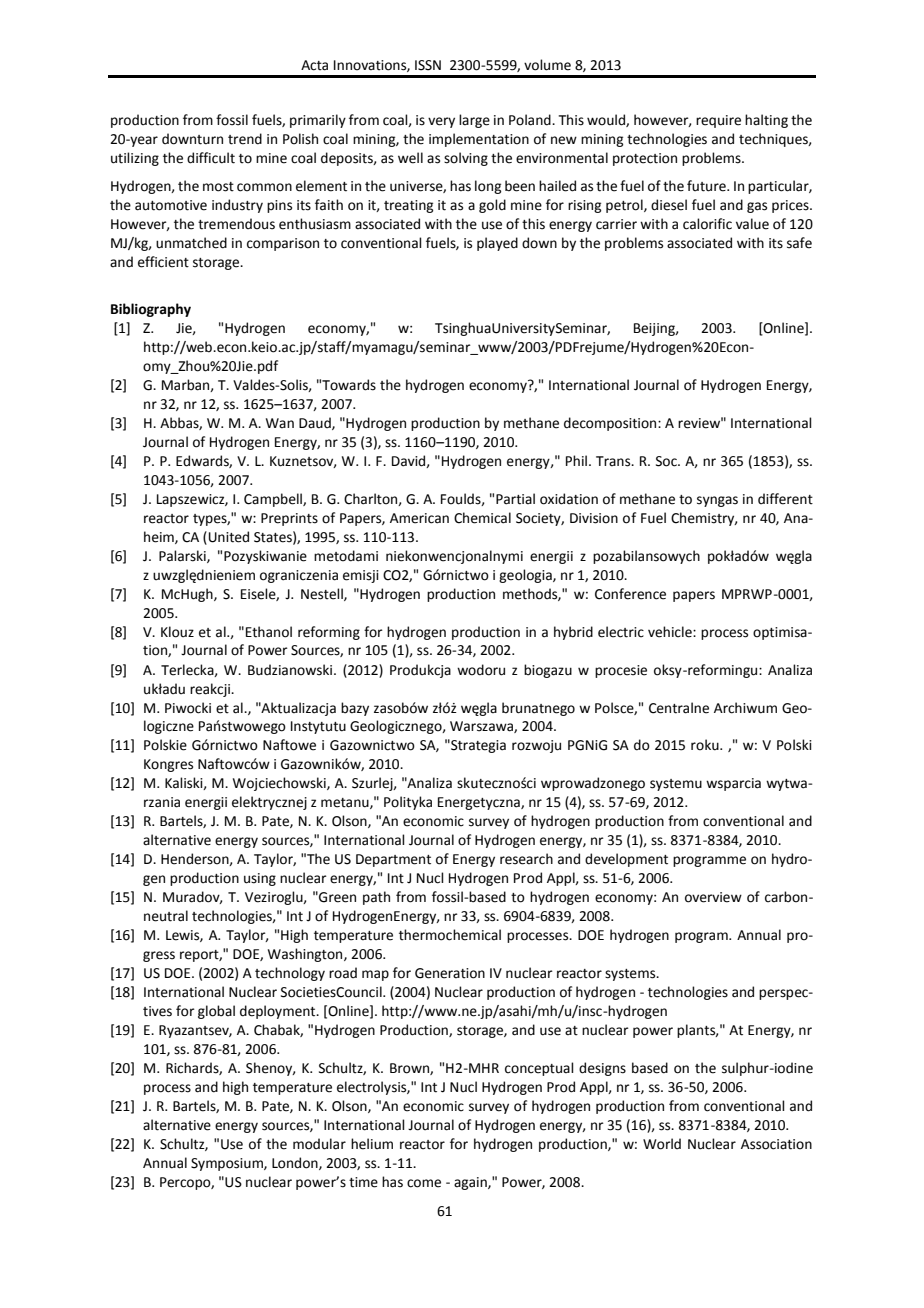 Image resolution: width=924 pixels, height=1308 pixels. I want to click on World, so click(662, 1144).
